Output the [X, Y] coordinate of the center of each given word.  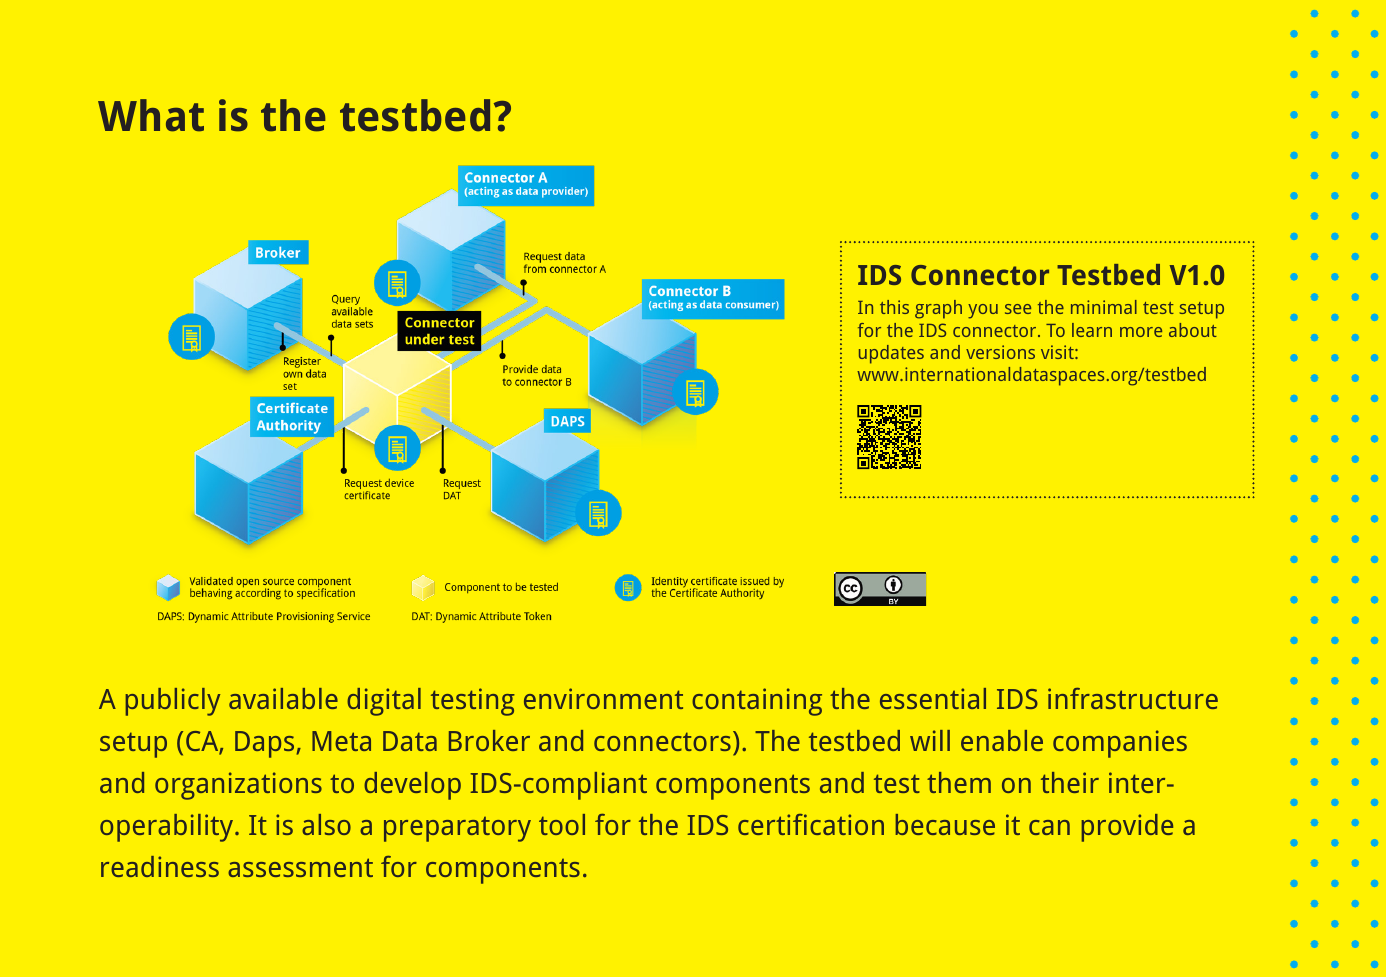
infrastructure [1133, 698]
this [894, 307]
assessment [300, 867]
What [151, 115]
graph [938, 309]
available [283, 698]
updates [891, 354]
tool [562, 824]
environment [603, 698]
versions [1000, 352]
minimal [1104, 307]
